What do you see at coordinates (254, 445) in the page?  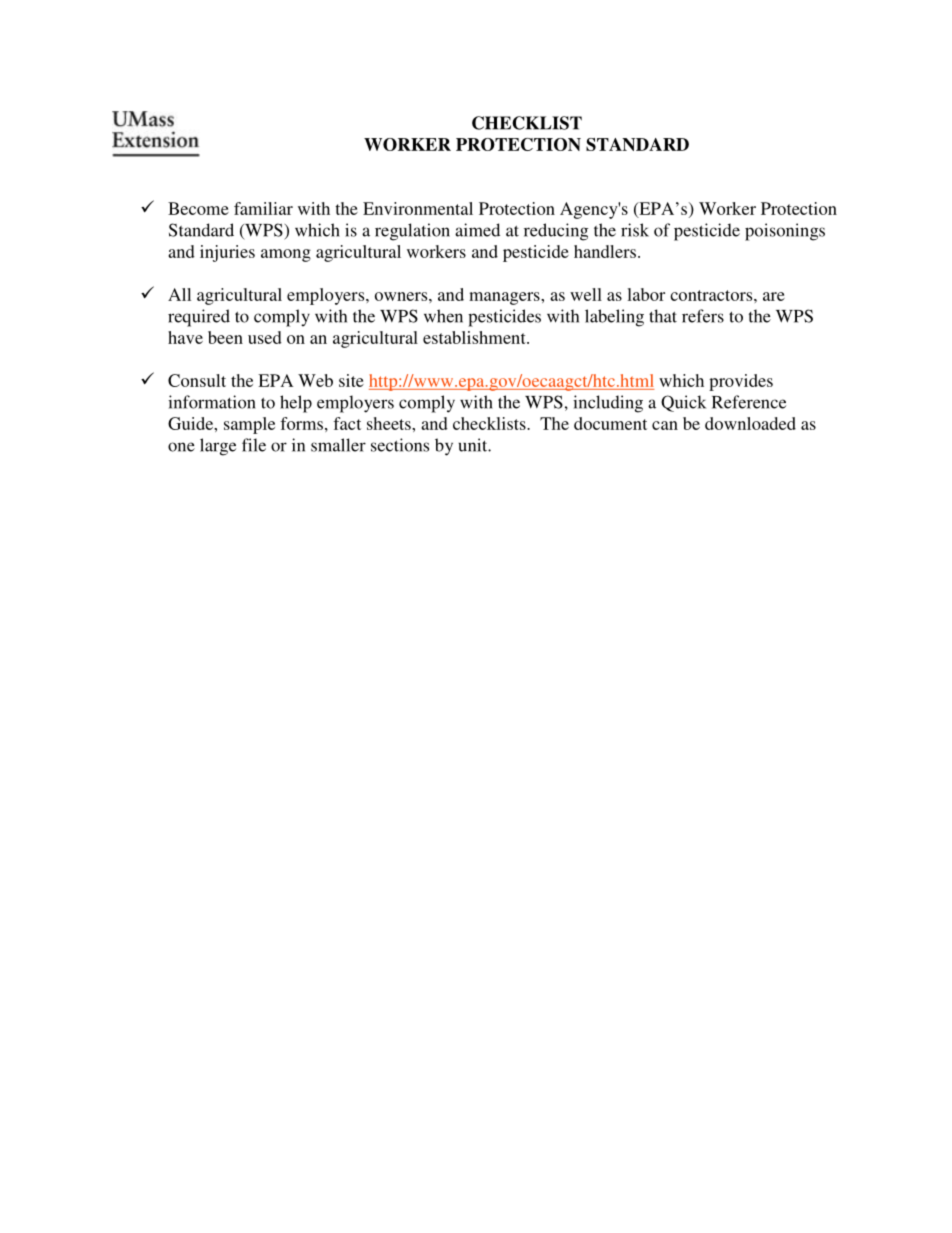 I see `file` at bounding box center [254, 445].
